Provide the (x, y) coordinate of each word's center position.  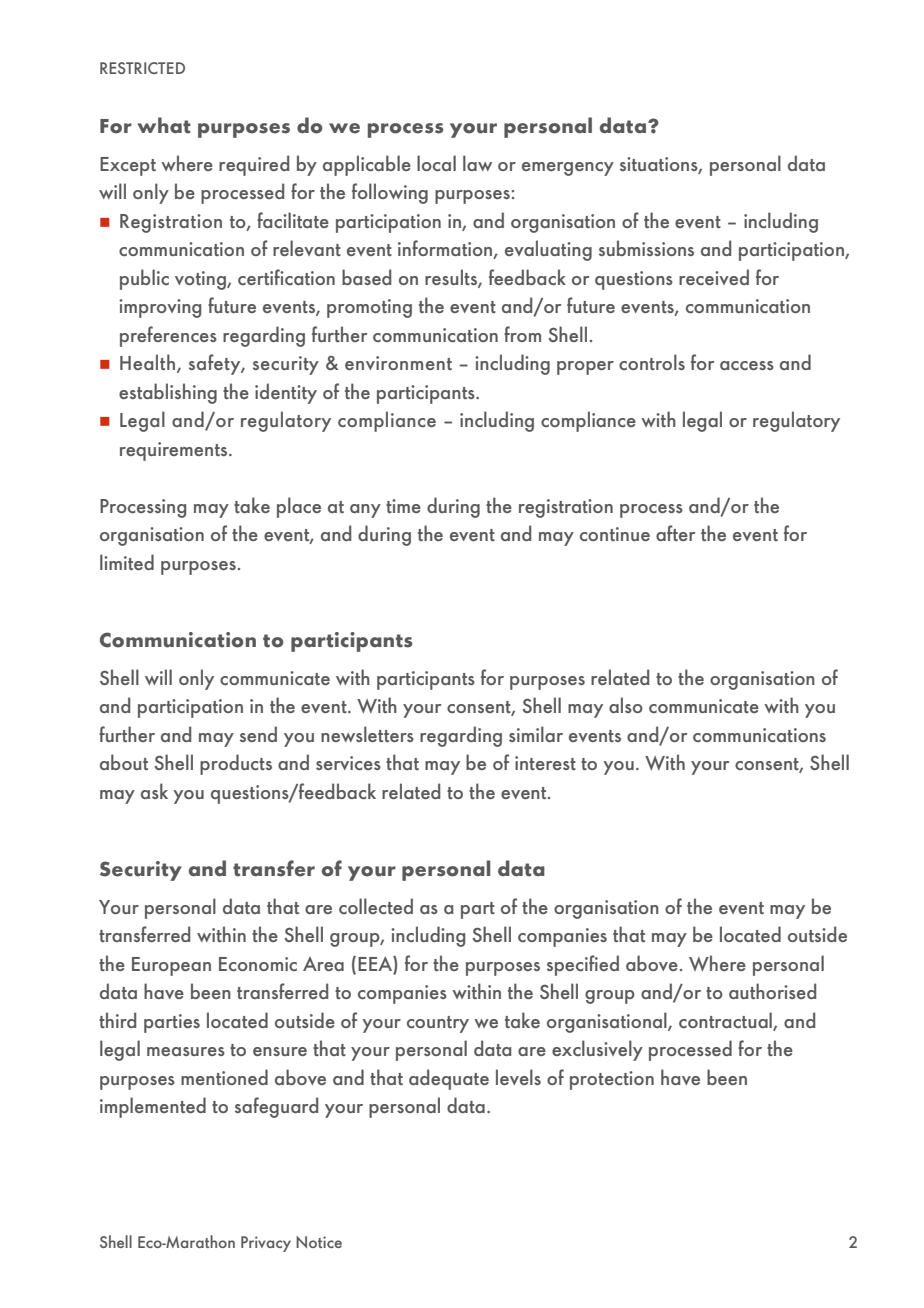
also (626, 705)
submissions (646, 248)
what (164, 125)
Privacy (266, 1244)
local (436, 163)
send (258, 734)
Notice (319, 1242)
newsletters (367, 734)
